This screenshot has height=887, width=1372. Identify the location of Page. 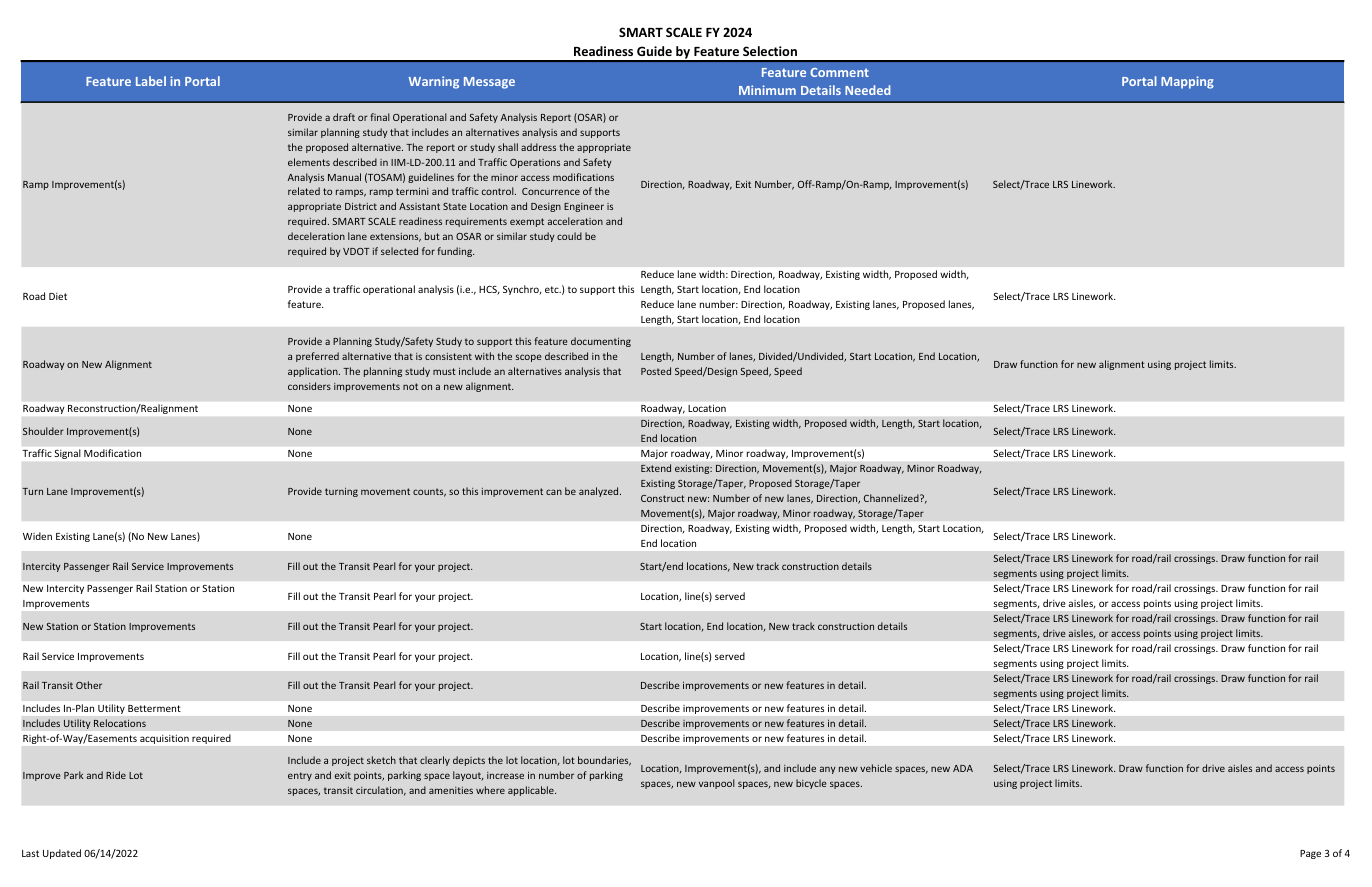
(1310, 854).
